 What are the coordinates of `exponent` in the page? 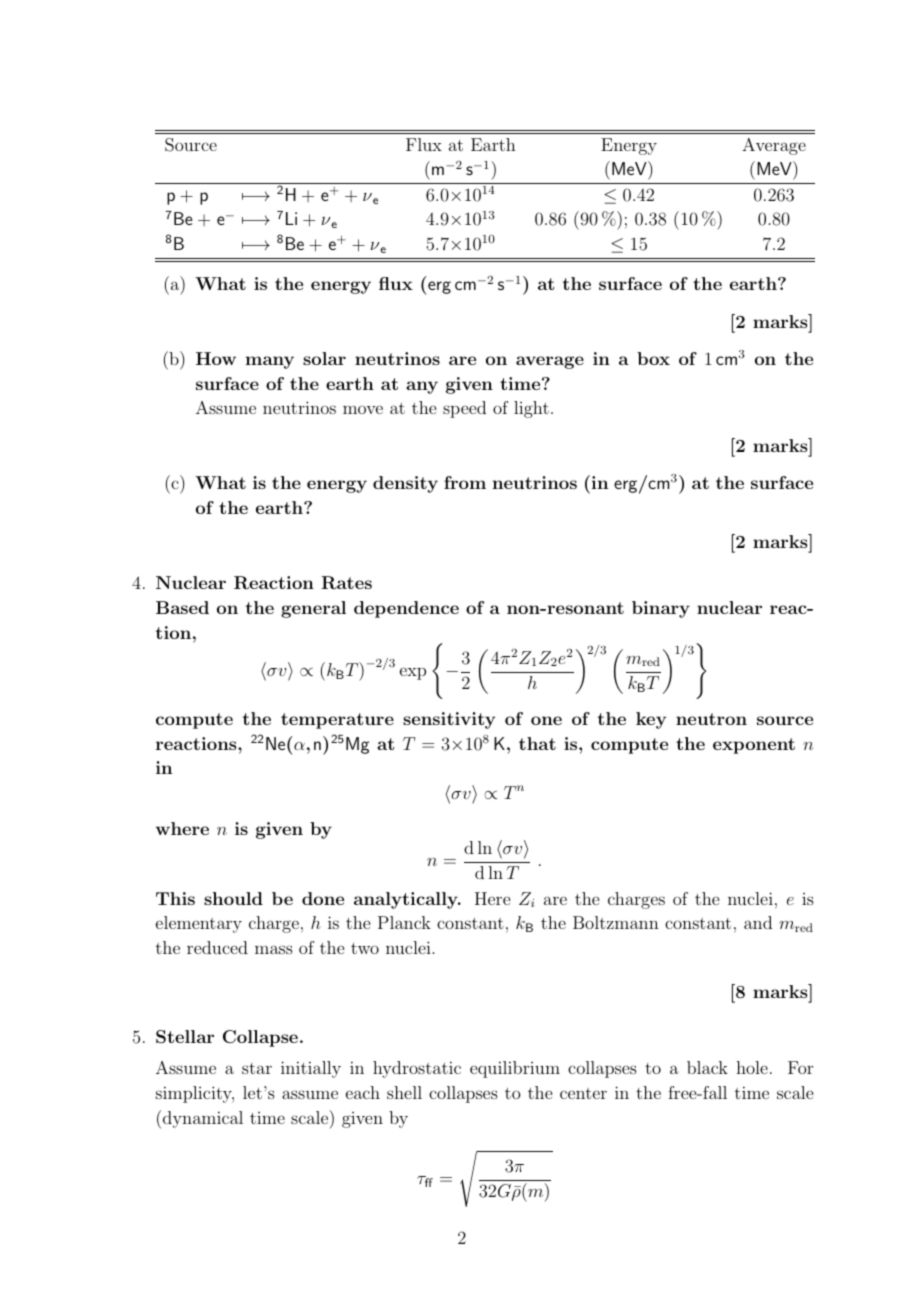 It's located at (754, 746).
